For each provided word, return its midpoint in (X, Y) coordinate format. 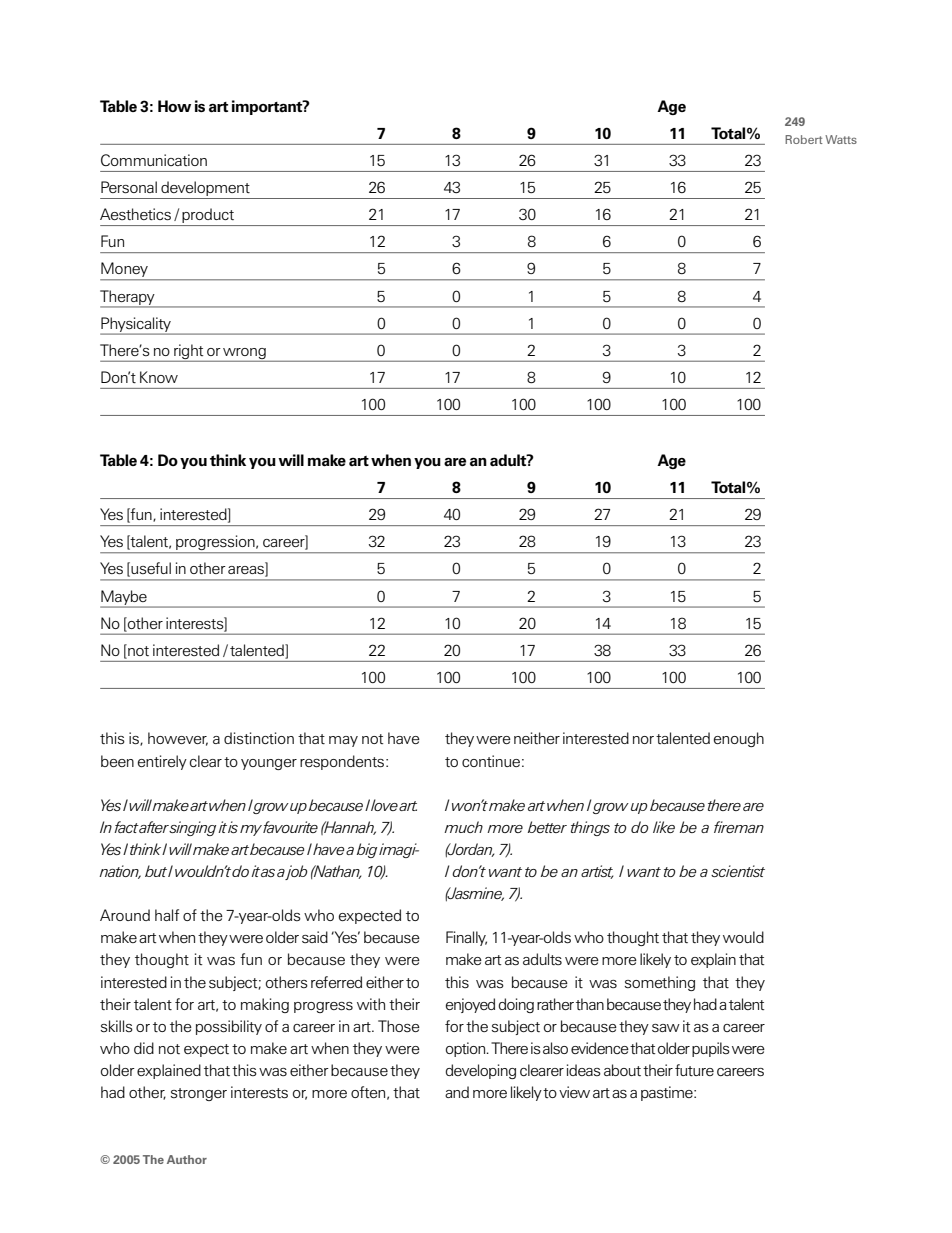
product (208, 217)
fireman (739, 827)
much (463, 827)
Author (187, 1159)
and (457, 1092)
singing (192, 828)
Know (159, 377)
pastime (668, 1093)
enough (739, 739)
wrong (244, 354)
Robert (804, 139)
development (205, 190)
